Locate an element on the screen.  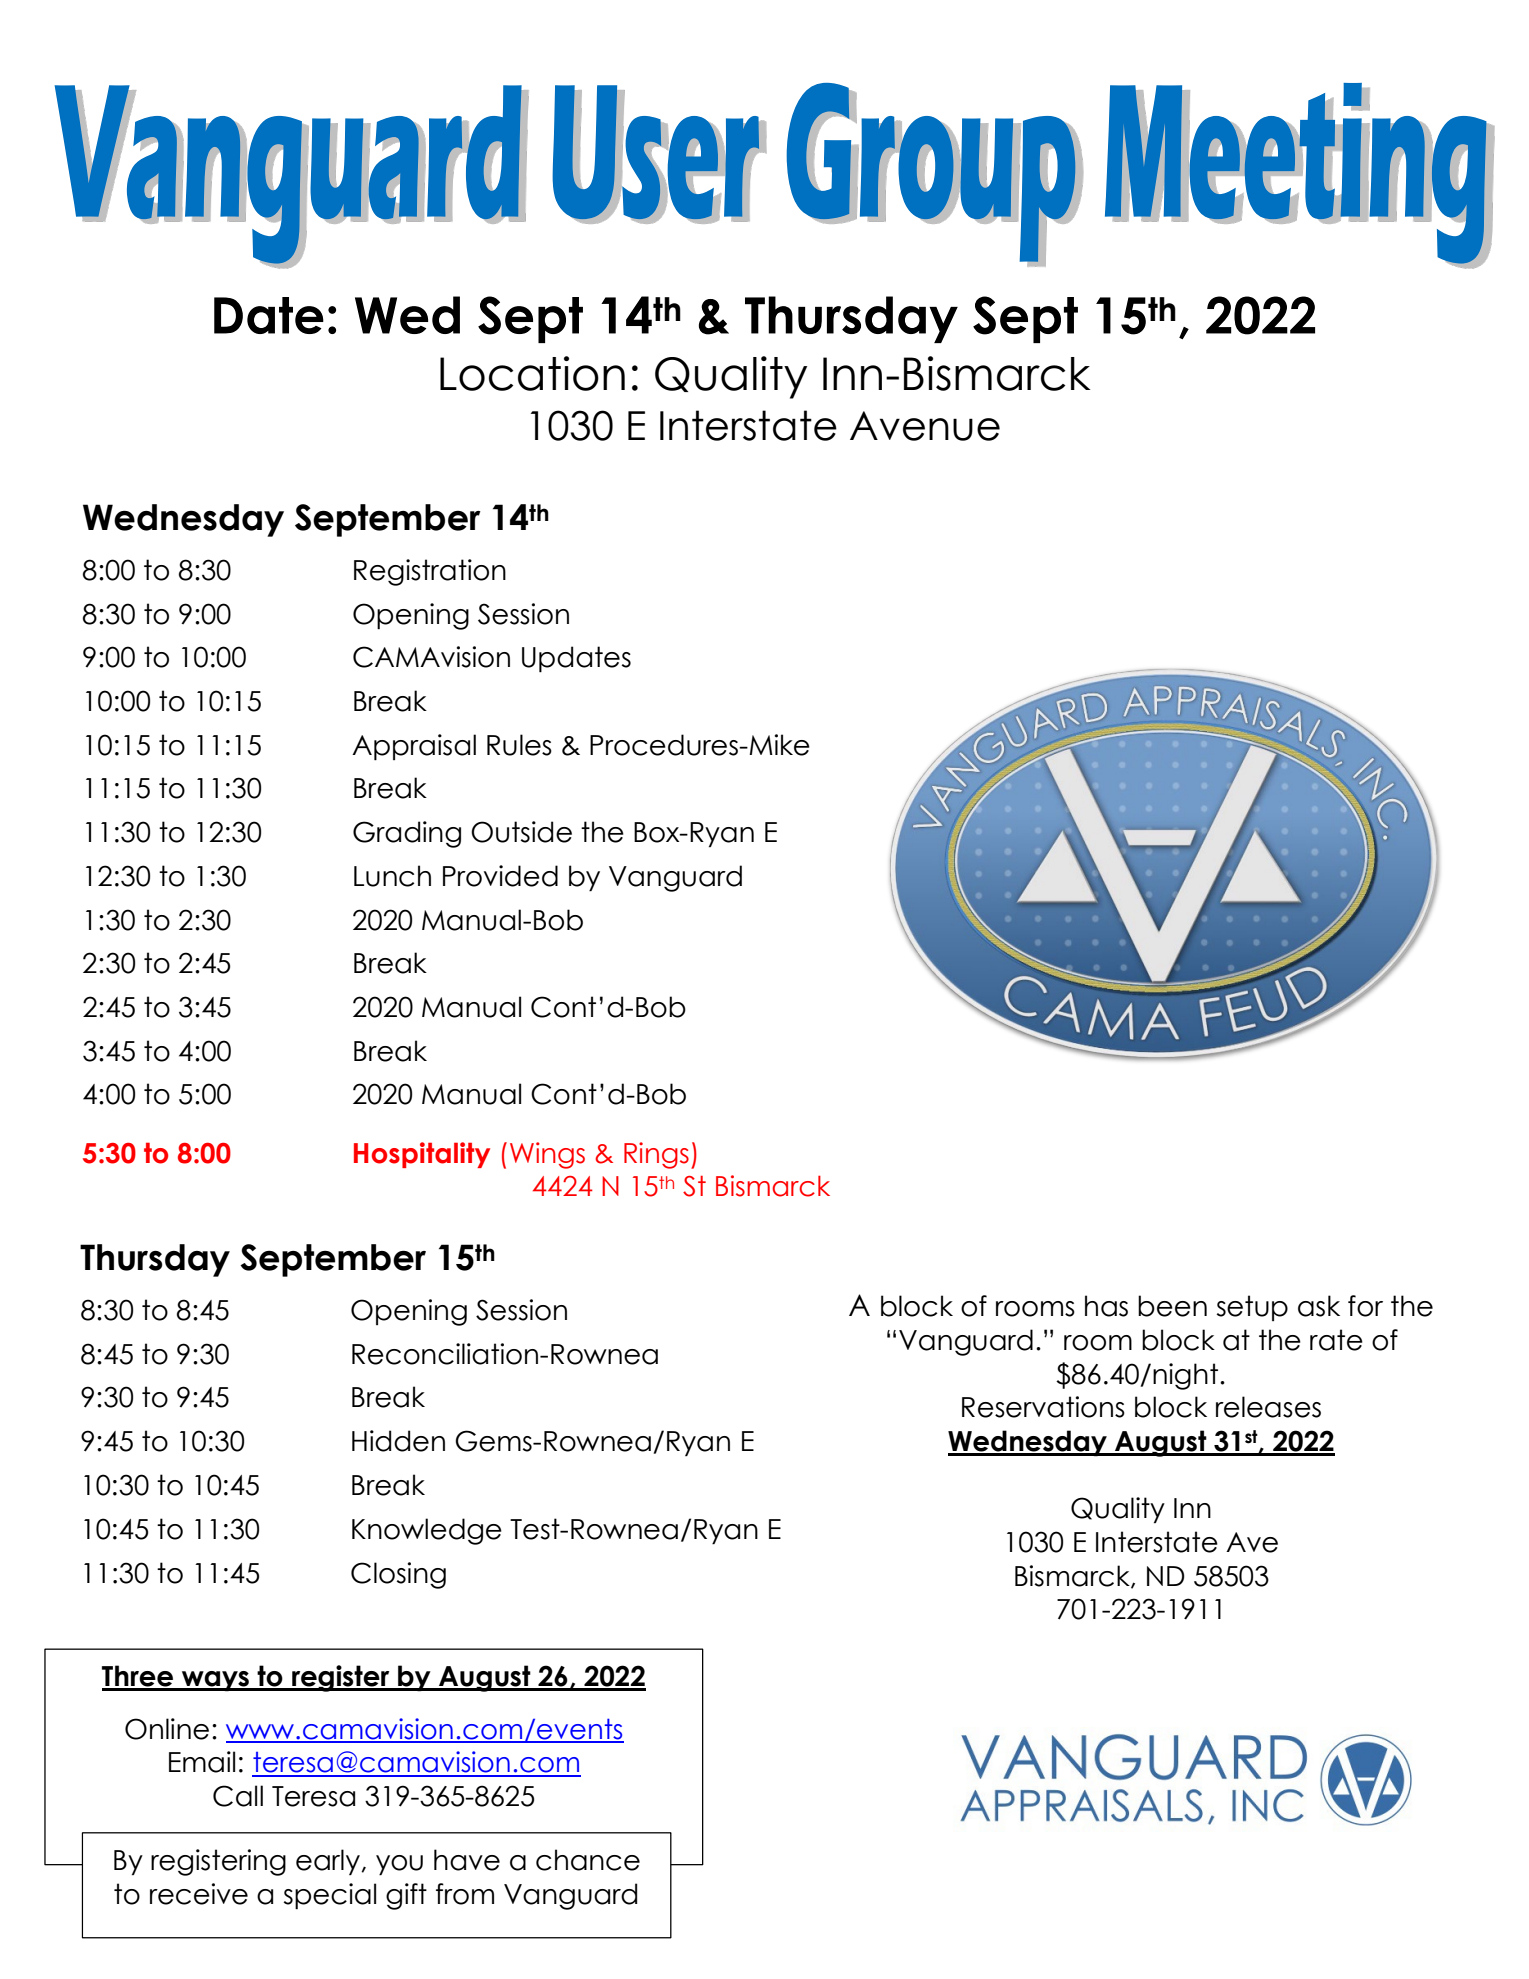
Hidden is located at coordinates (398, 1441).
